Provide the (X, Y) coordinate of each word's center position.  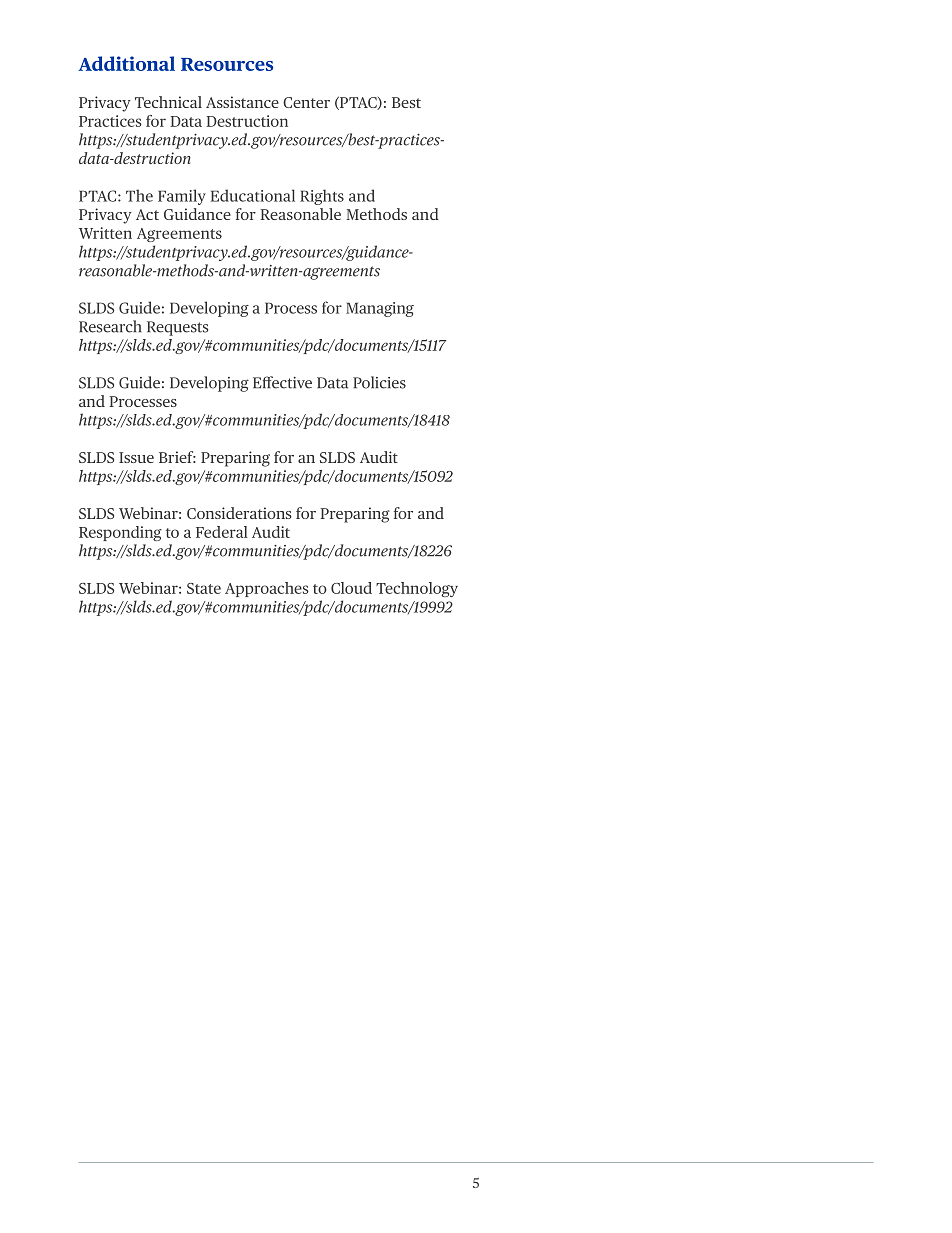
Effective (282, 382)
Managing (380, 309)
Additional (126, 63)
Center (306, 102)
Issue (136, 457)
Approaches (267, 589)
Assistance (242, 102)
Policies (379, 382)
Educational (253, 195)
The (139, 195)
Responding (120, 533)
